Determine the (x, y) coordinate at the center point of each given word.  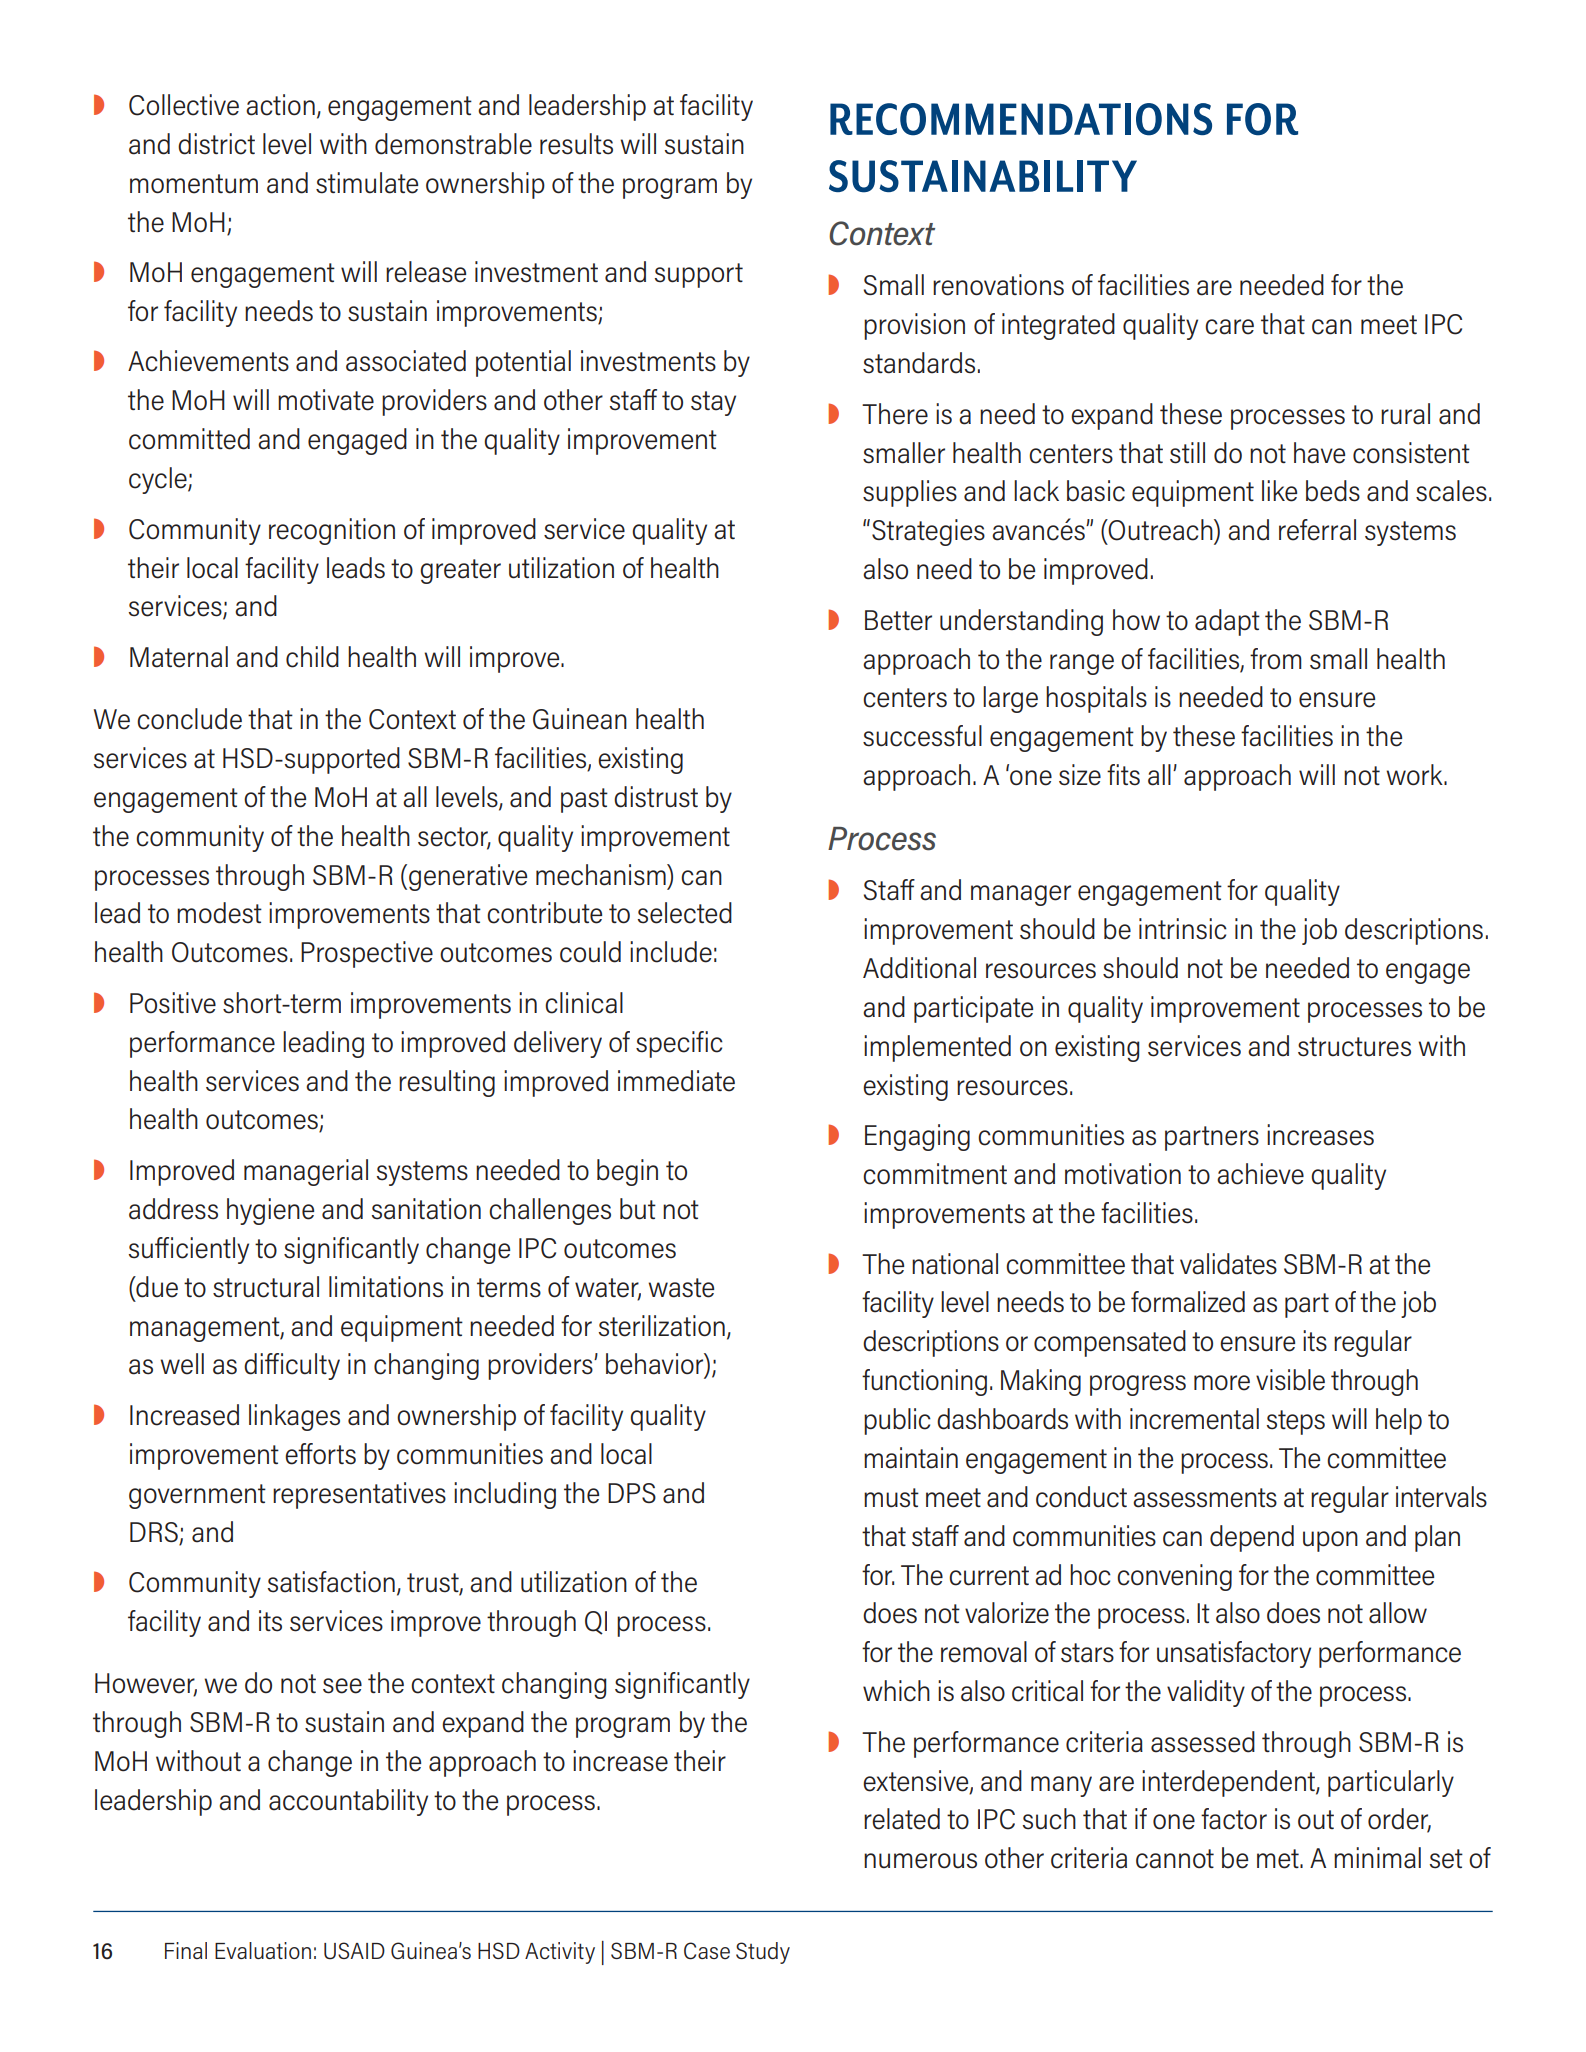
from (1276, 658)
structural (266, 1287)
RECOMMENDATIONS (1021, 119)
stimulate (367, 183)
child (312, 657)
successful (922, 736)
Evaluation (263, 1950)
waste (681, 1288)
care (1229, 327)
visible (1290, 1380)
